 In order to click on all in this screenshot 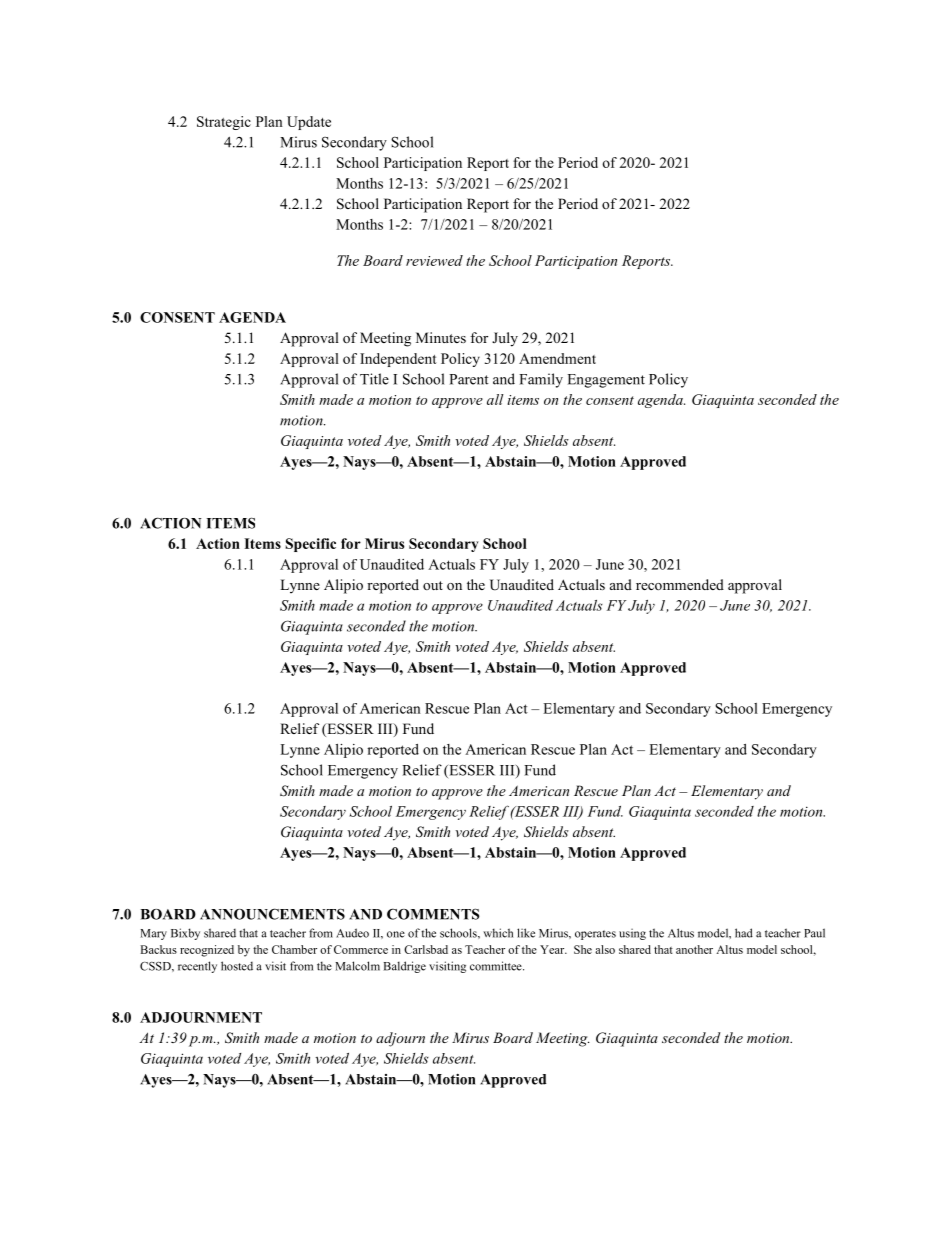, I will do `click(495, 399)`.
